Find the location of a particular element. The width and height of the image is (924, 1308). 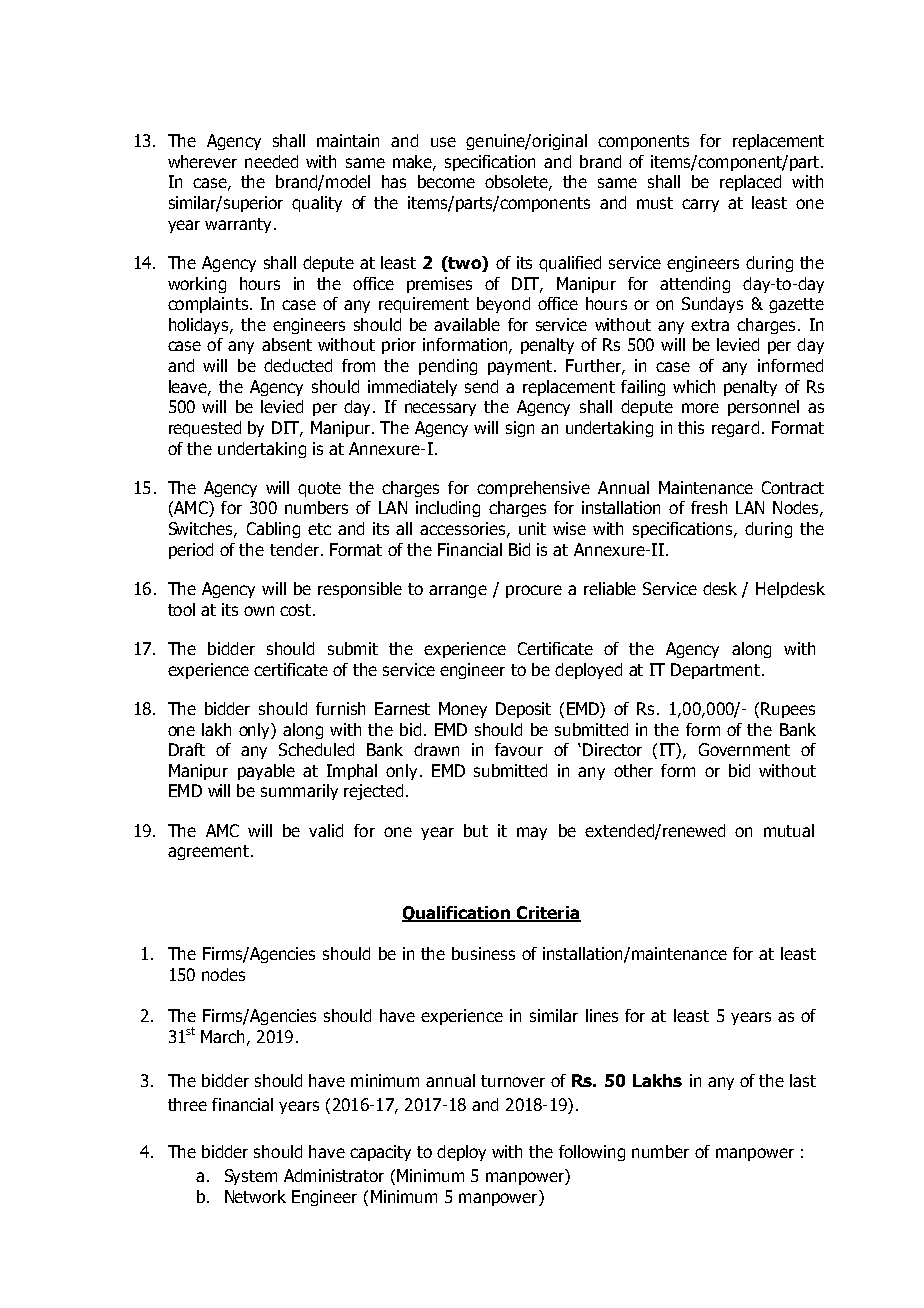

needed is located at coordinates (271, 161).
